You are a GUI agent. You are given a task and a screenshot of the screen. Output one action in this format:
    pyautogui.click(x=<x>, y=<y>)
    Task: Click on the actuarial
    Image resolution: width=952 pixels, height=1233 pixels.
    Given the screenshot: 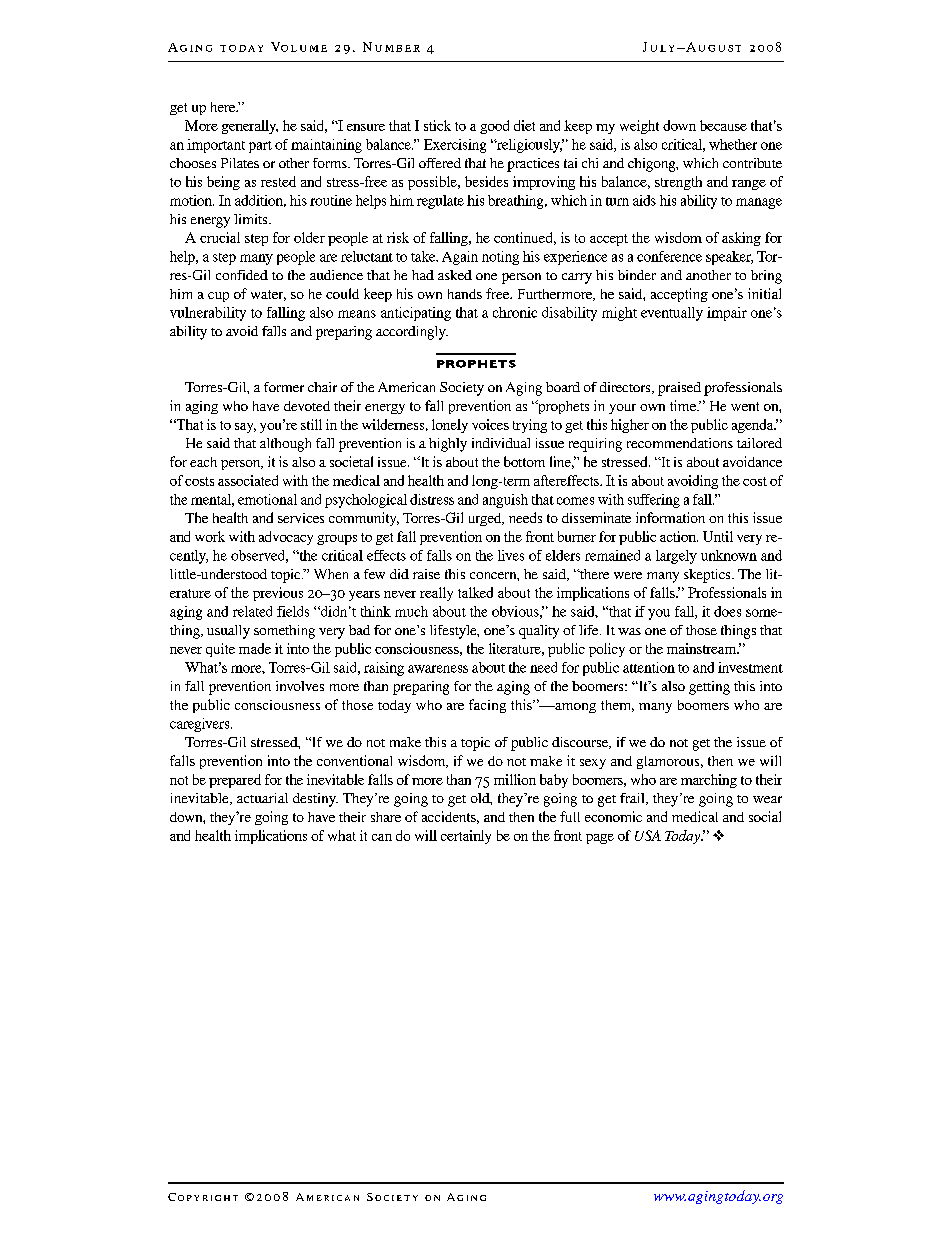 What is the action you would take?
    pyautogui.click(x=262, y=798)
